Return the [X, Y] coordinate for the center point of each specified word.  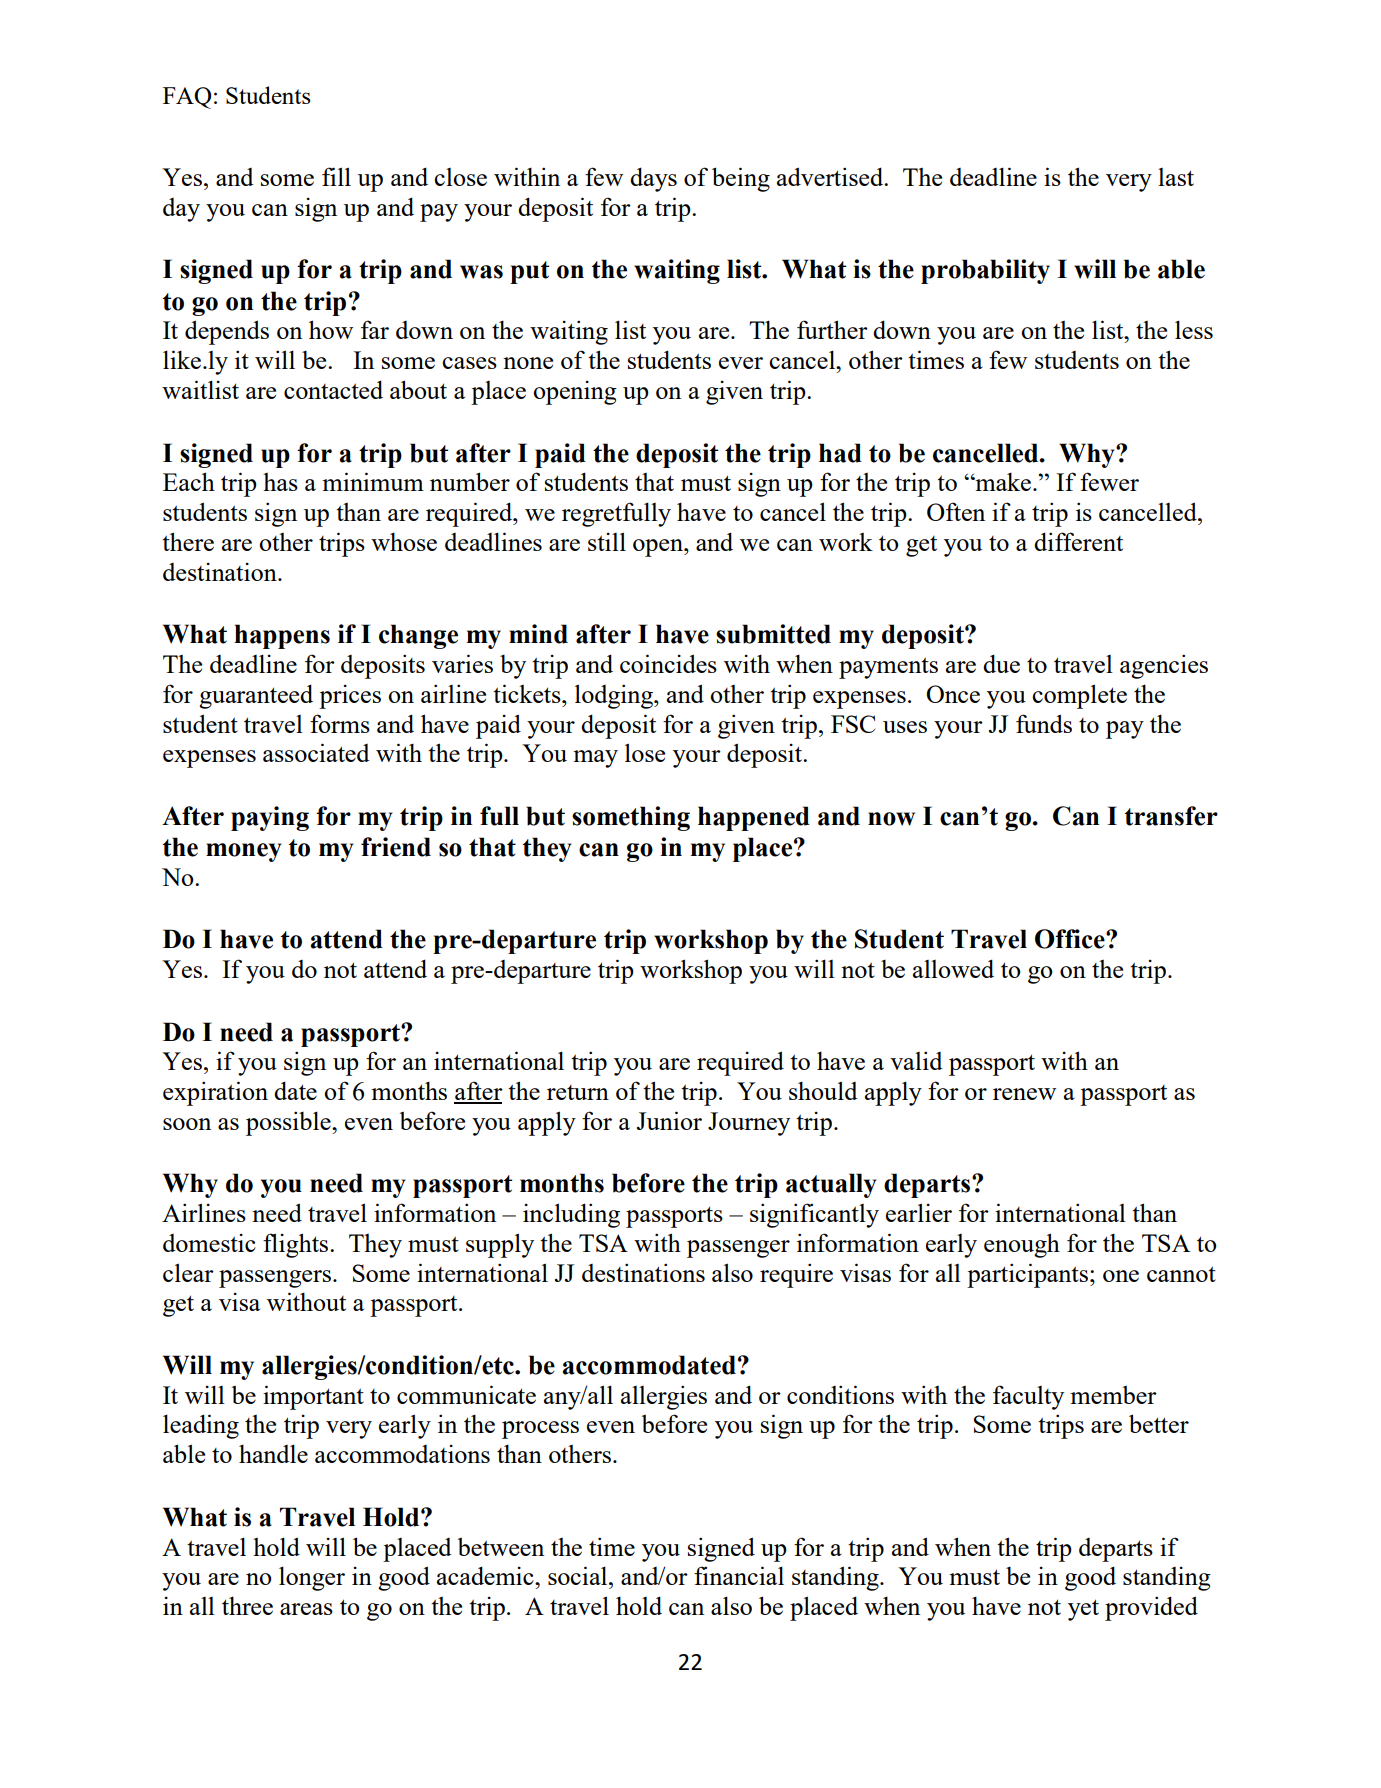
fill [336, 176]
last [1176, 177]
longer [312, 1578]
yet [1083, 1610]
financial [739, 1575]
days [653, 179]
